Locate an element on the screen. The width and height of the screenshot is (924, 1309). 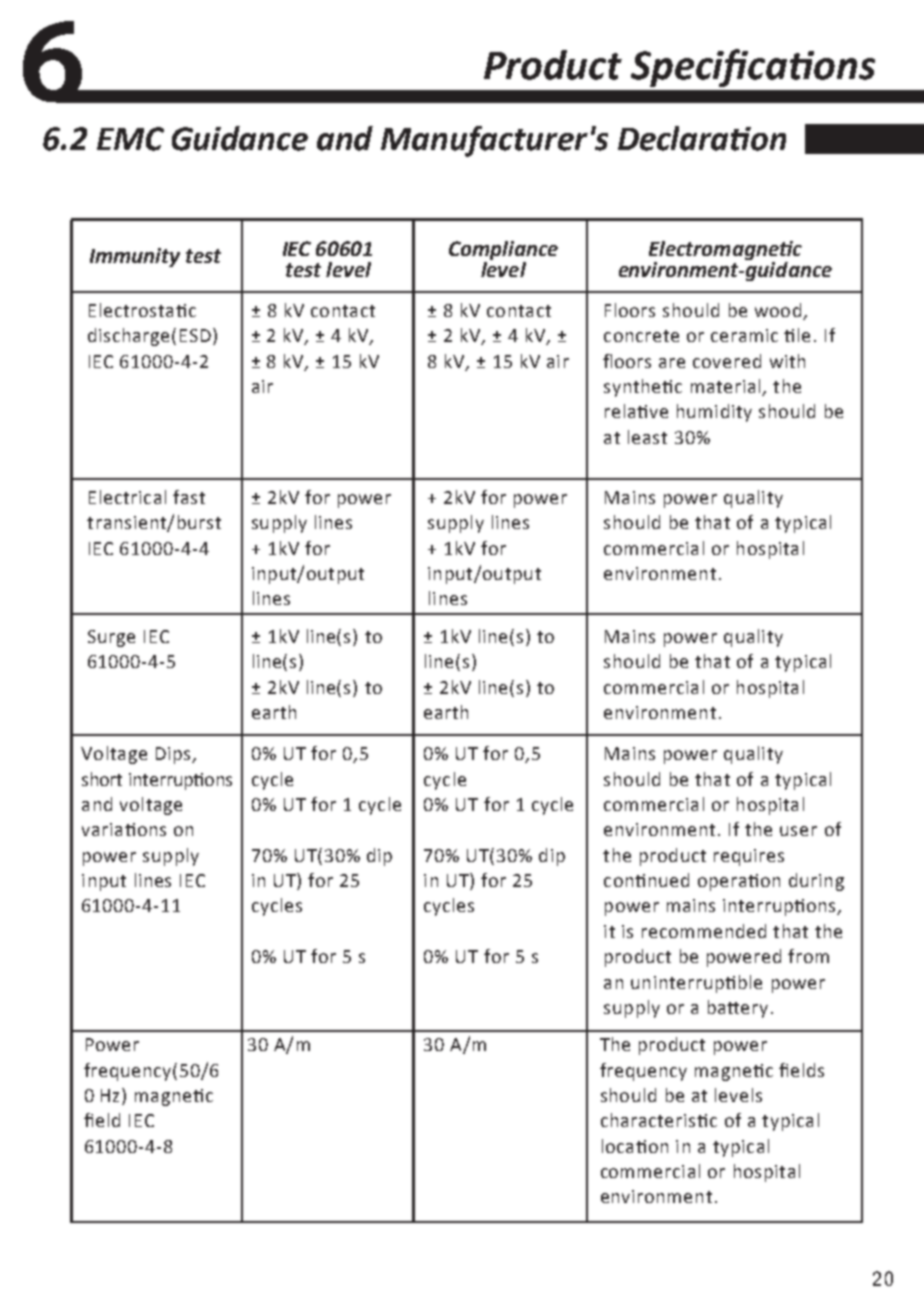
least is located at coordinates (647, 437).
